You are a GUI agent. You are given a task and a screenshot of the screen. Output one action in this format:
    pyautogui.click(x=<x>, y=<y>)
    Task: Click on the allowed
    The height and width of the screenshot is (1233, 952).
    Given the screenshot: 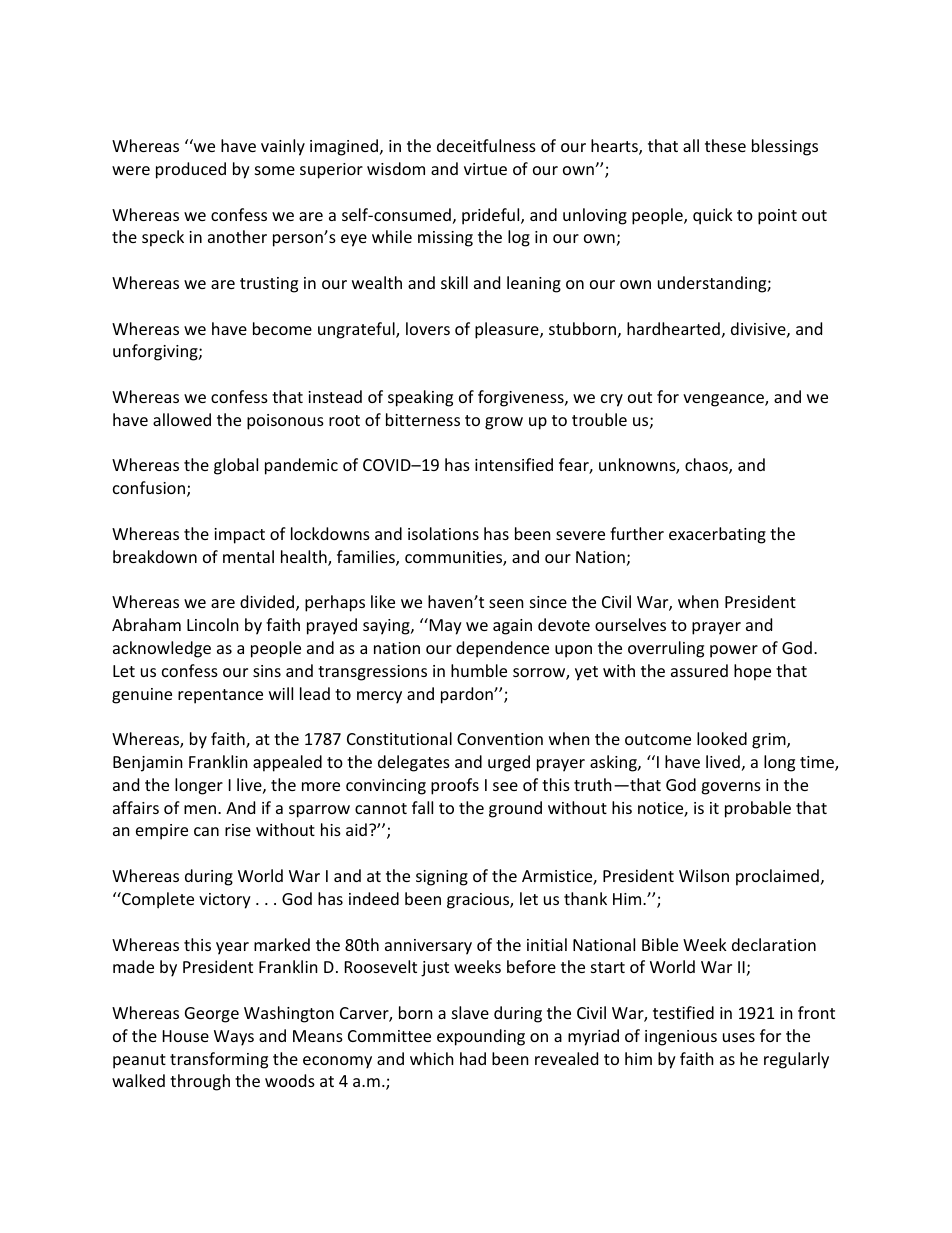 What is the action you would take?
    pyautogui.click(x=182, y=419)
